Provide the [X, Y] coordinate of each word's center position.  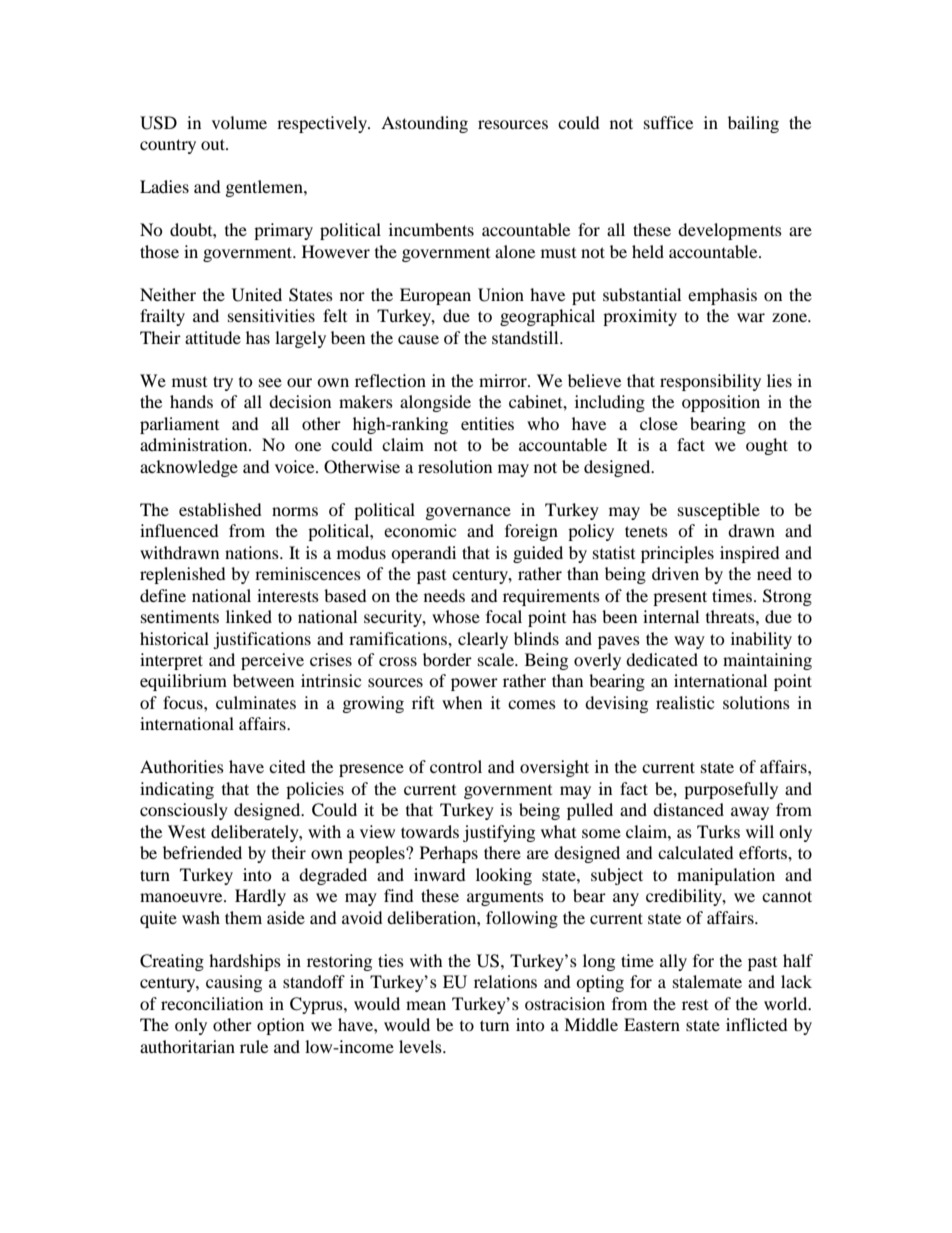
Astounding [424, 124]
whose [456, 616]
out [214, 144]
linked [249, 616]
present [680, 598]
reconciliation [212, 1003]
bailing [753, 124]
